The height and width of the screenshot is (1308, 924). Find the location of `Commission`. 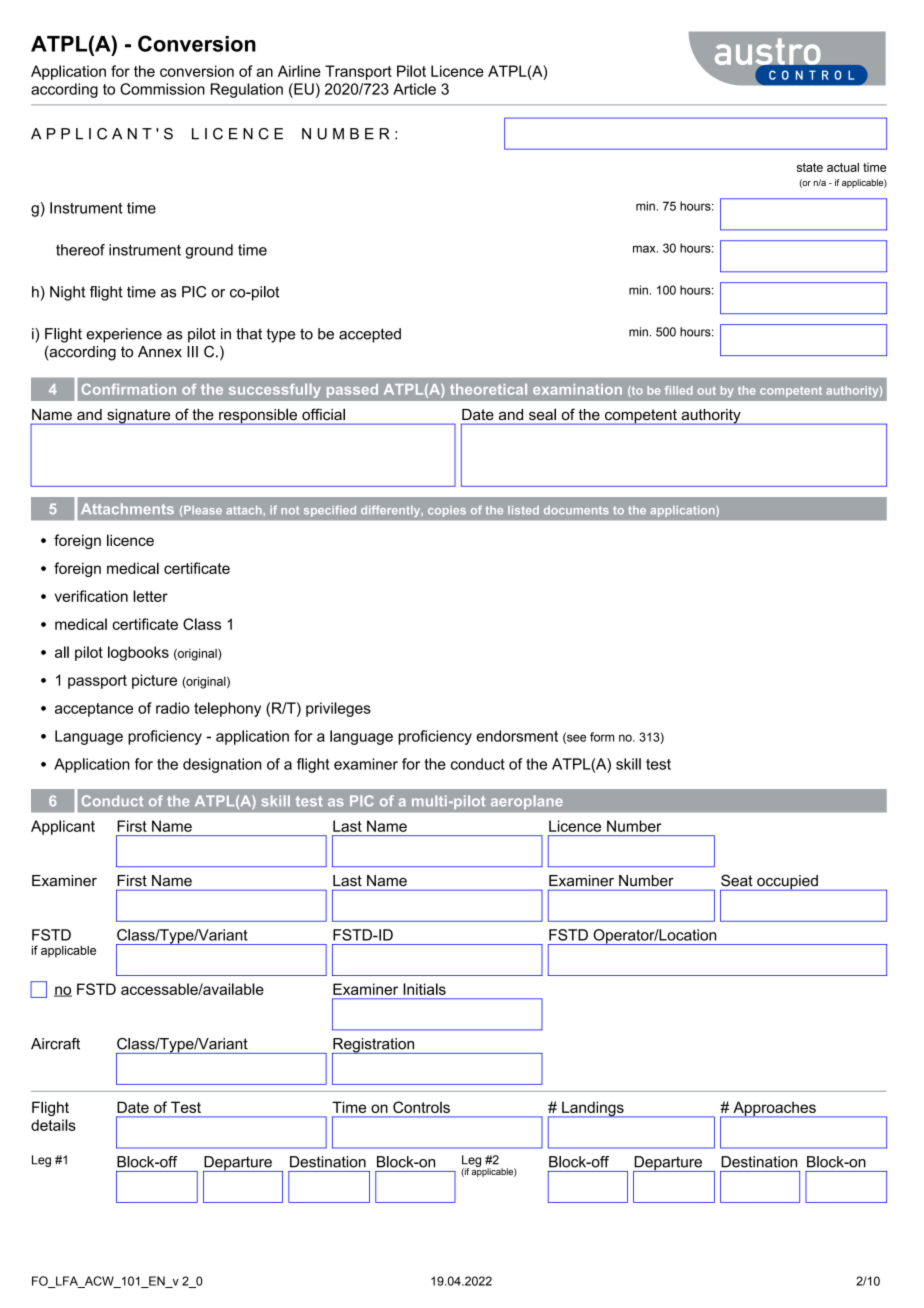

Commission is located at coordinates (162, 89).
